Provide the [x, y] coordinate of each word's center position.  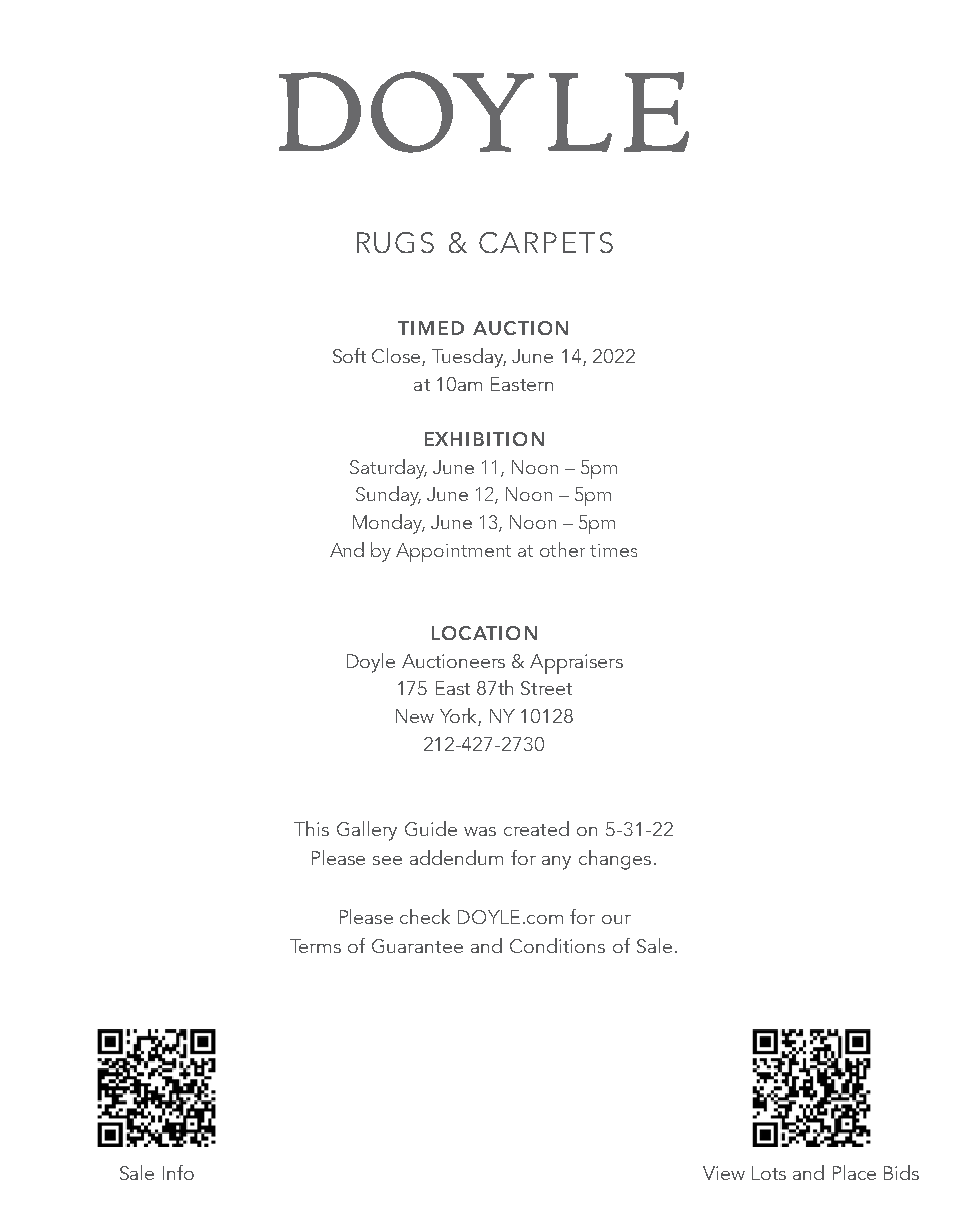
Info [178, 1172]
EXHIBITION [484, 439]
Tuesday [469, 358]
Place [854, 1172]
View [724, 1173]
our [616, 919]
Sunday [388, 496]
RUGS [395, 242]
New [415, 716]
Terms [315, 946]
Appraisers [576, 664]
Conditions [557, 945]
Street [546, 688]
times [613, 550]
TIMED [431, 328]
